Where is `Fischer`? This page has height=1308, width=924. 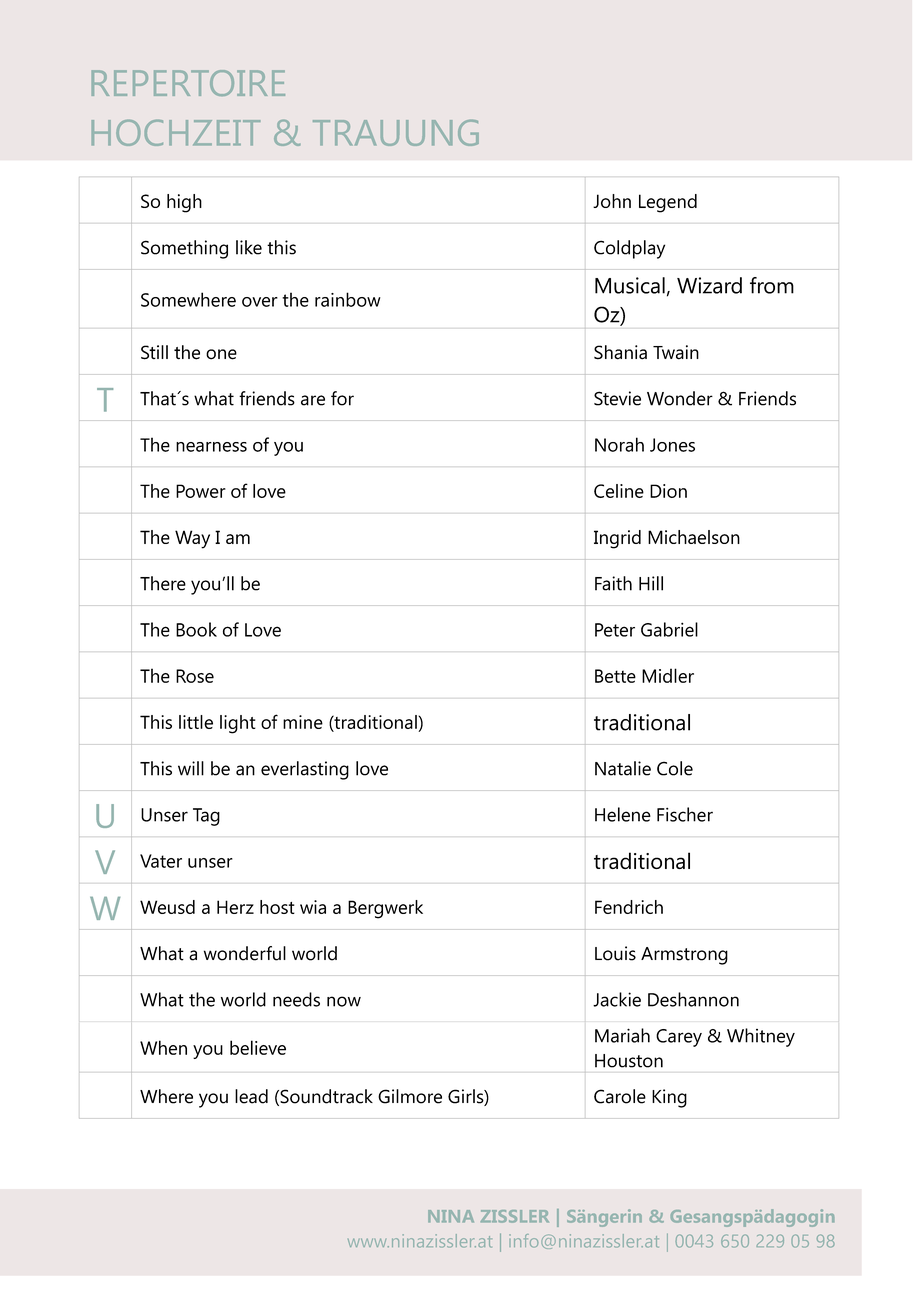
Fischer is located at coordinates (685, 814).
